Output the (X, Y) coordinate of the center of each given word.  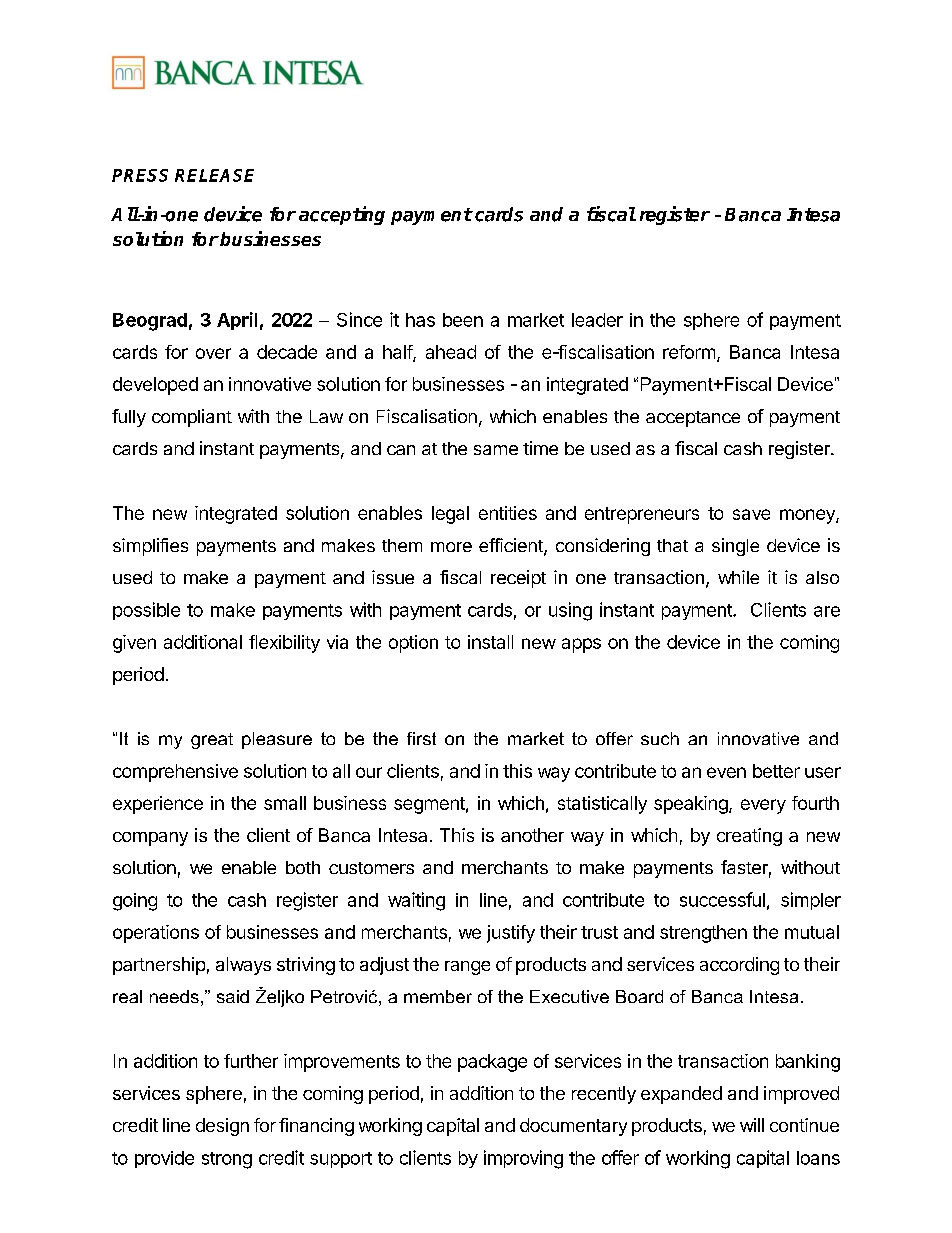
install (490, 642)
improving (523, 1159)
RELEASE (214, 175)
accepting (342, 215)
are (827, 611)
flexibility (284, 644)
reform (689, 352)
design (222, 1127)
